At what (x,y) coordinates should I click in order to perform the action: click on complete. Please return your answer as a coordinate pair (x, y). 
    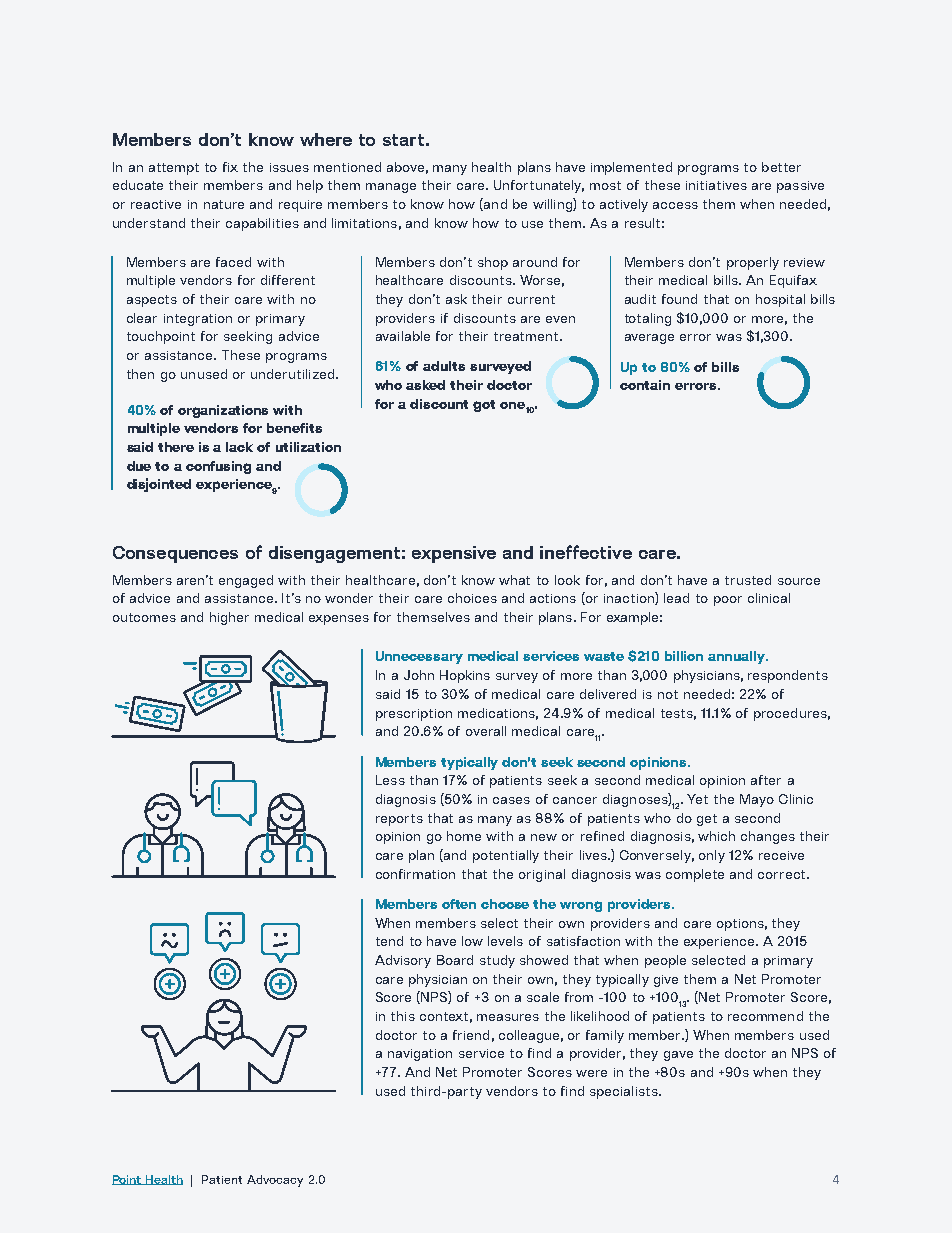
    Looking at the image, I should click on (695, 875).
